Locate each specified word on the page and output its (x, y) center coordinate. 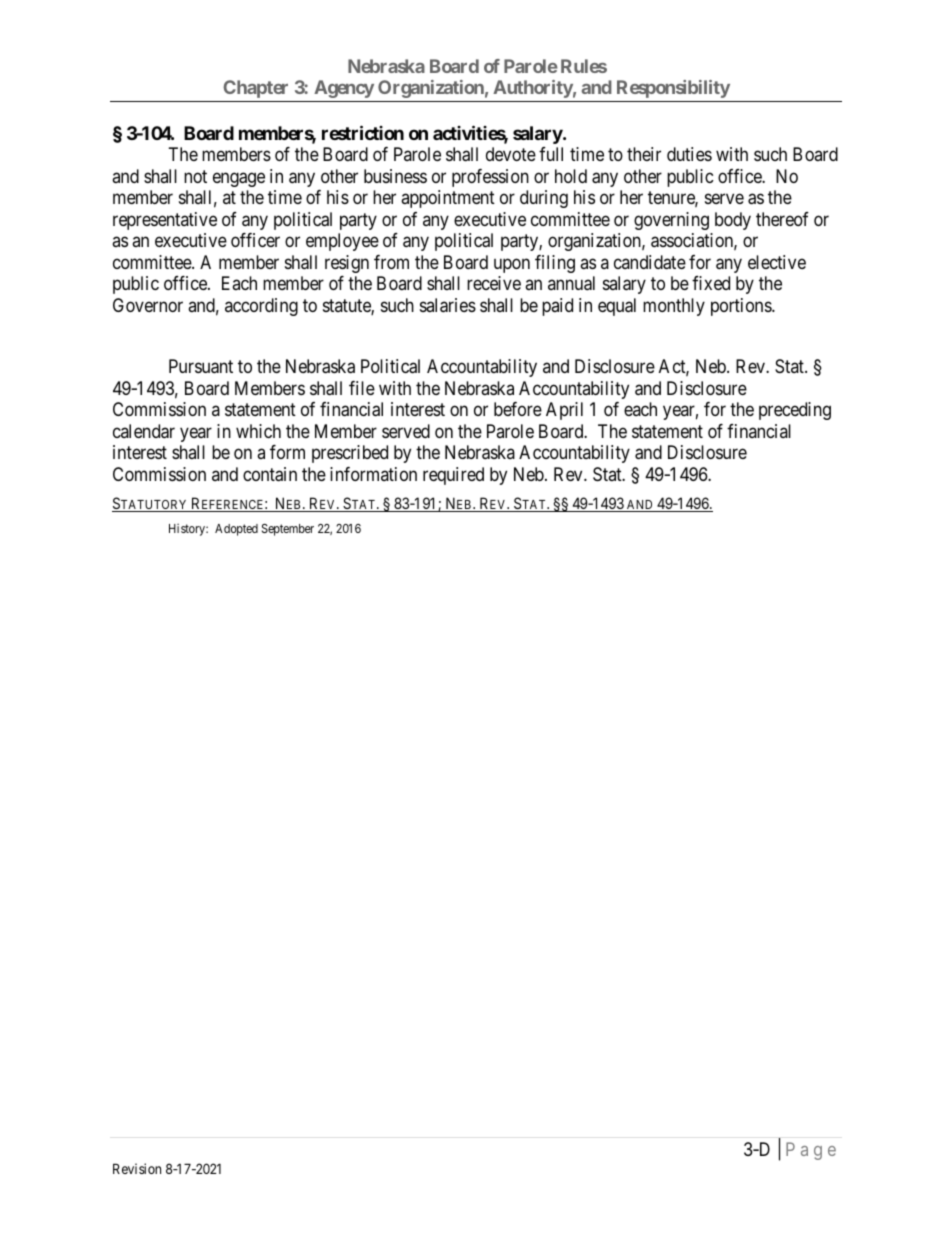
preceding (795, 411)
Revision (137, 1168)
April (564, 411)
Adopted (236, 530)
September (288, 530)
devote (511, 154)
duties (689, 154)
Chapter (255, 89)
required (453, 476)
